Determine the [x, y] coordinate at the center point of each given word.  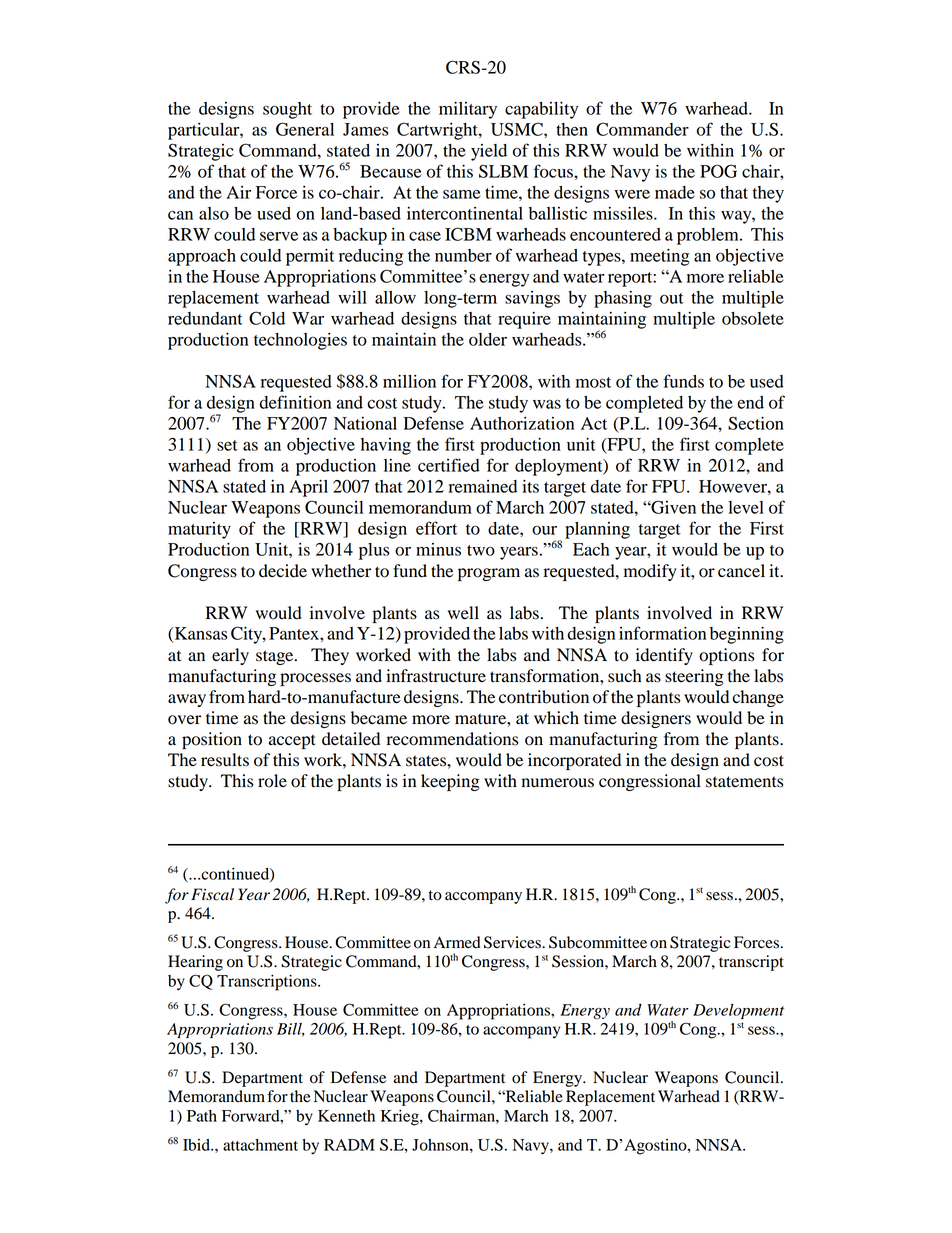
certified [449, 465]
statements [744, 782]
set [227, 445]
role [272, 781]
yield [489, 152]
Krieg [401, 1118]
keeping [450, 782]
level [746, 507]
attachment [260, 1145]
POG [718, 171]
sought [287, 110]
